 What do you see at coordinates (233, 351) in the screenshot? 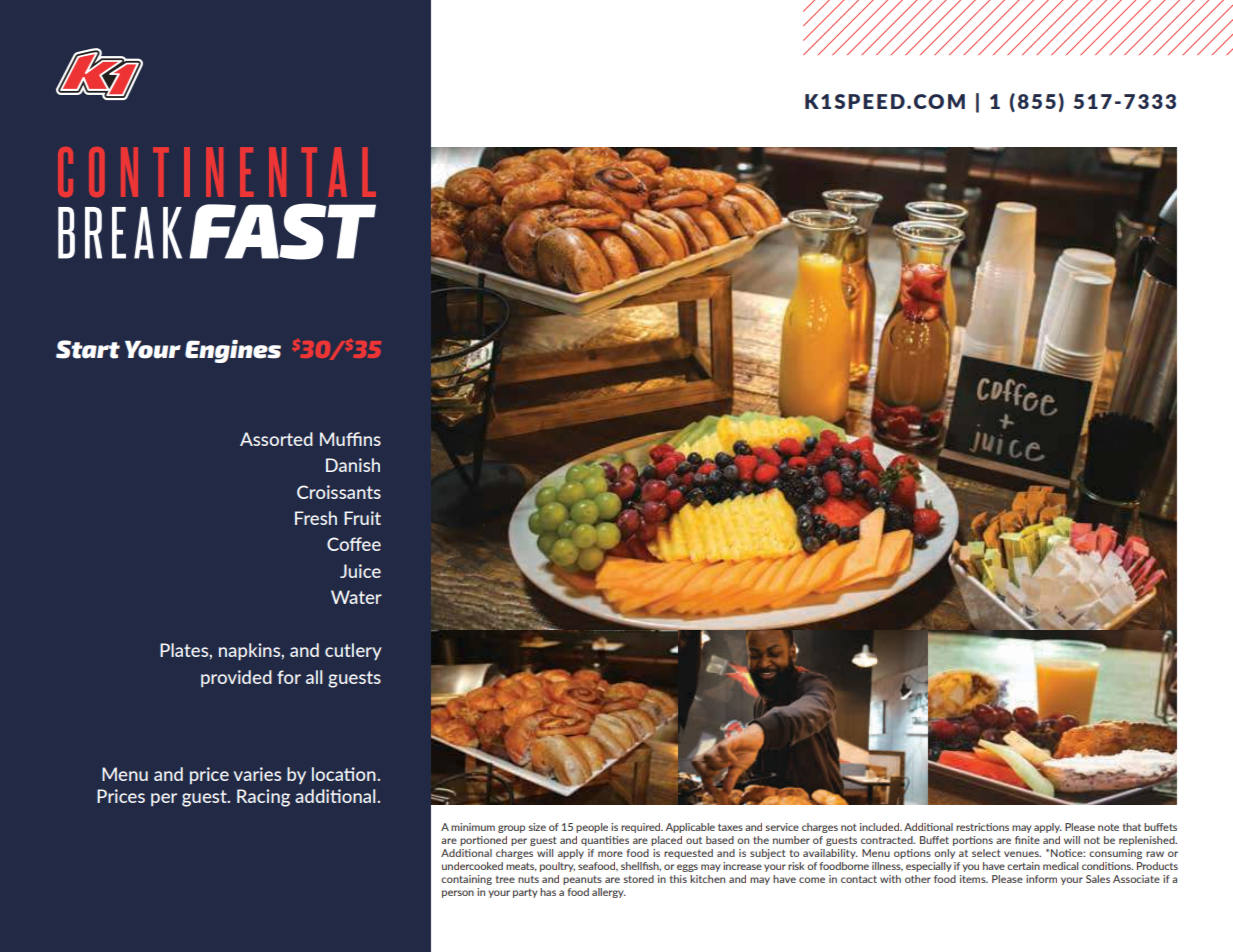
I see `Engines` at bounding box center [233, 351].
